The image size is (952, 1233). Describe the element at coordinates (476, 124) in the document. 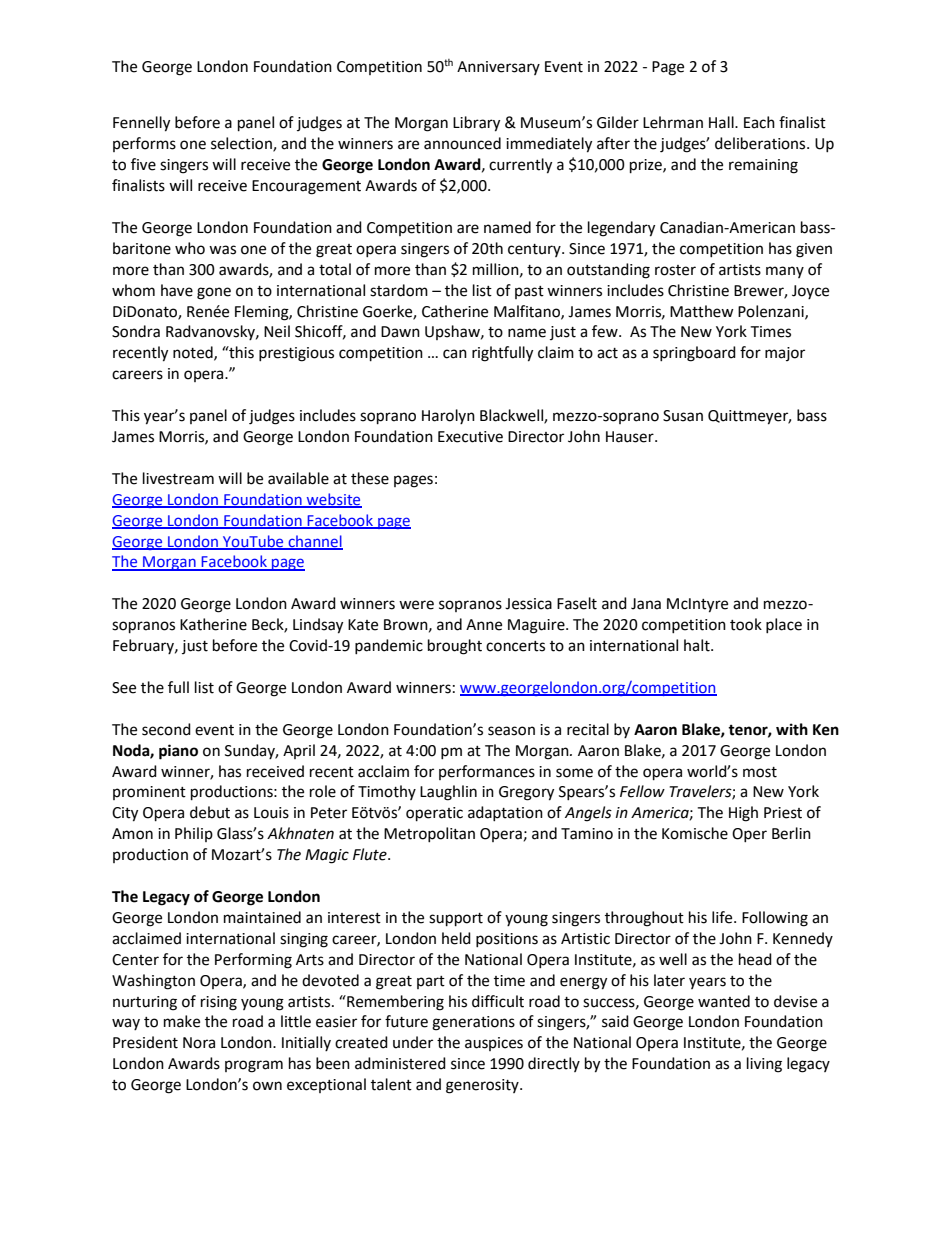

I see `Library` at that location.
